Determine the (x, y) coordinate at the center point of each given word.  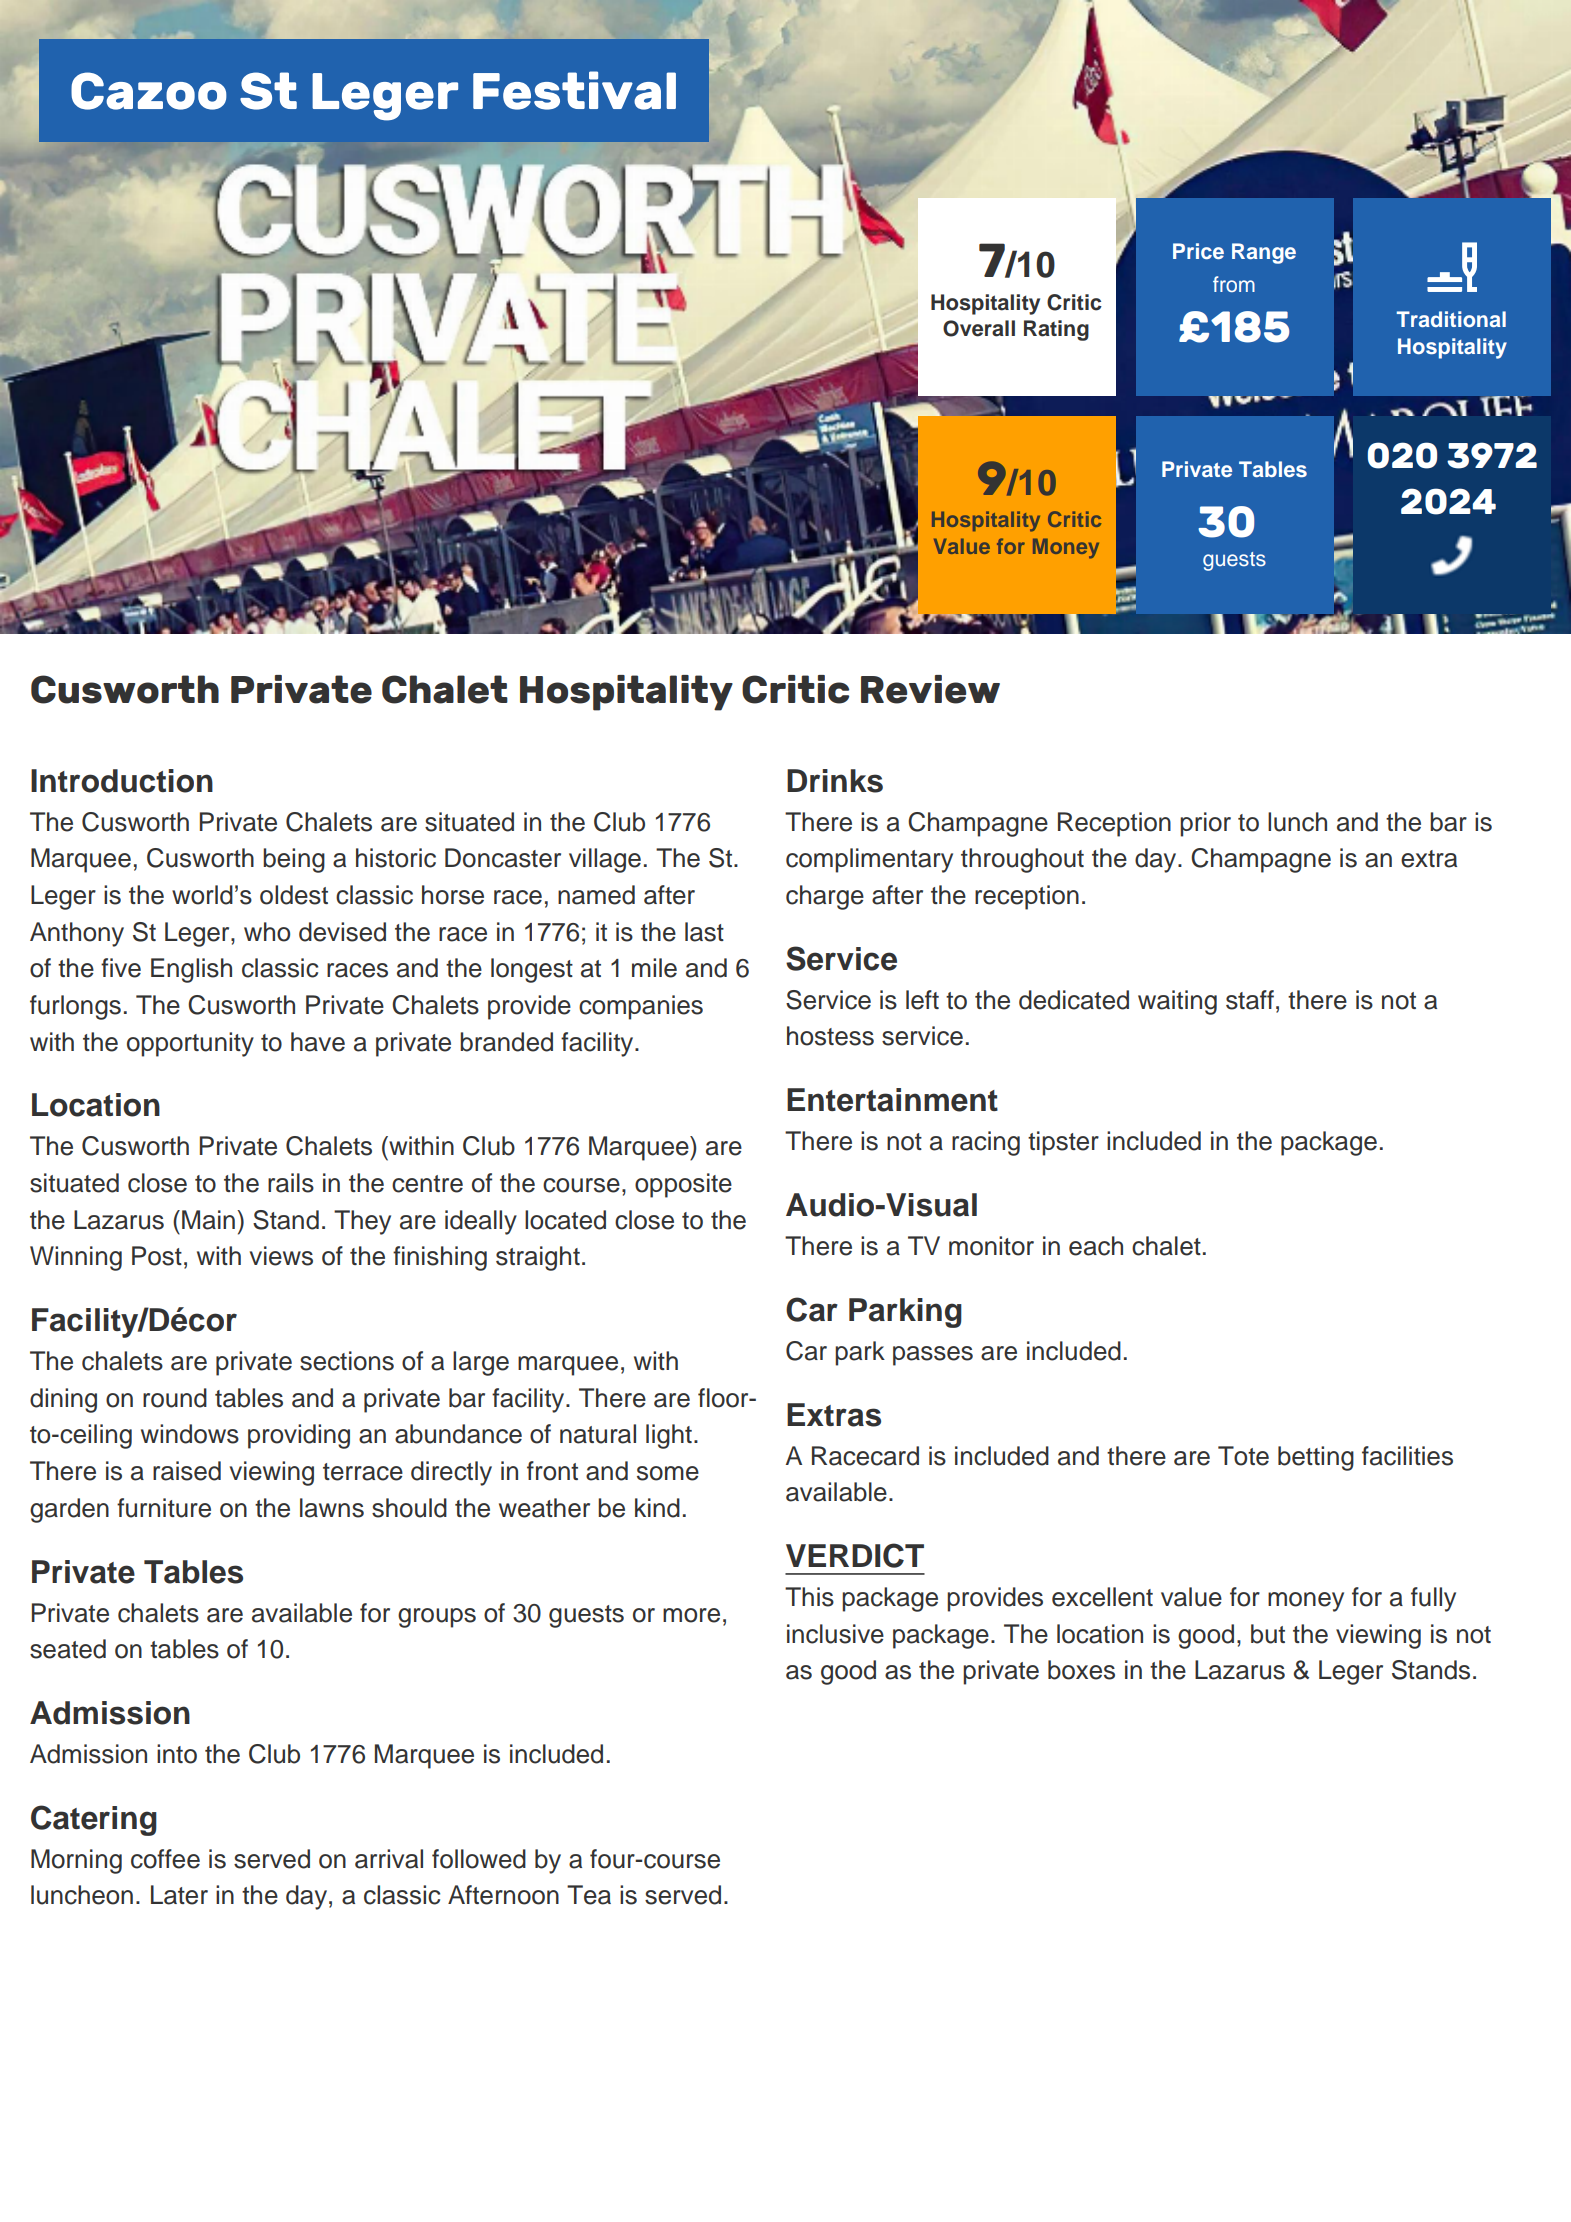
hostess (830, 1036)
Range (1264, 253)
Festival (574, 90)
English (191, 970)
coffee (165, 1859)
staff (1250, 1000)
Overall (979, 328)
